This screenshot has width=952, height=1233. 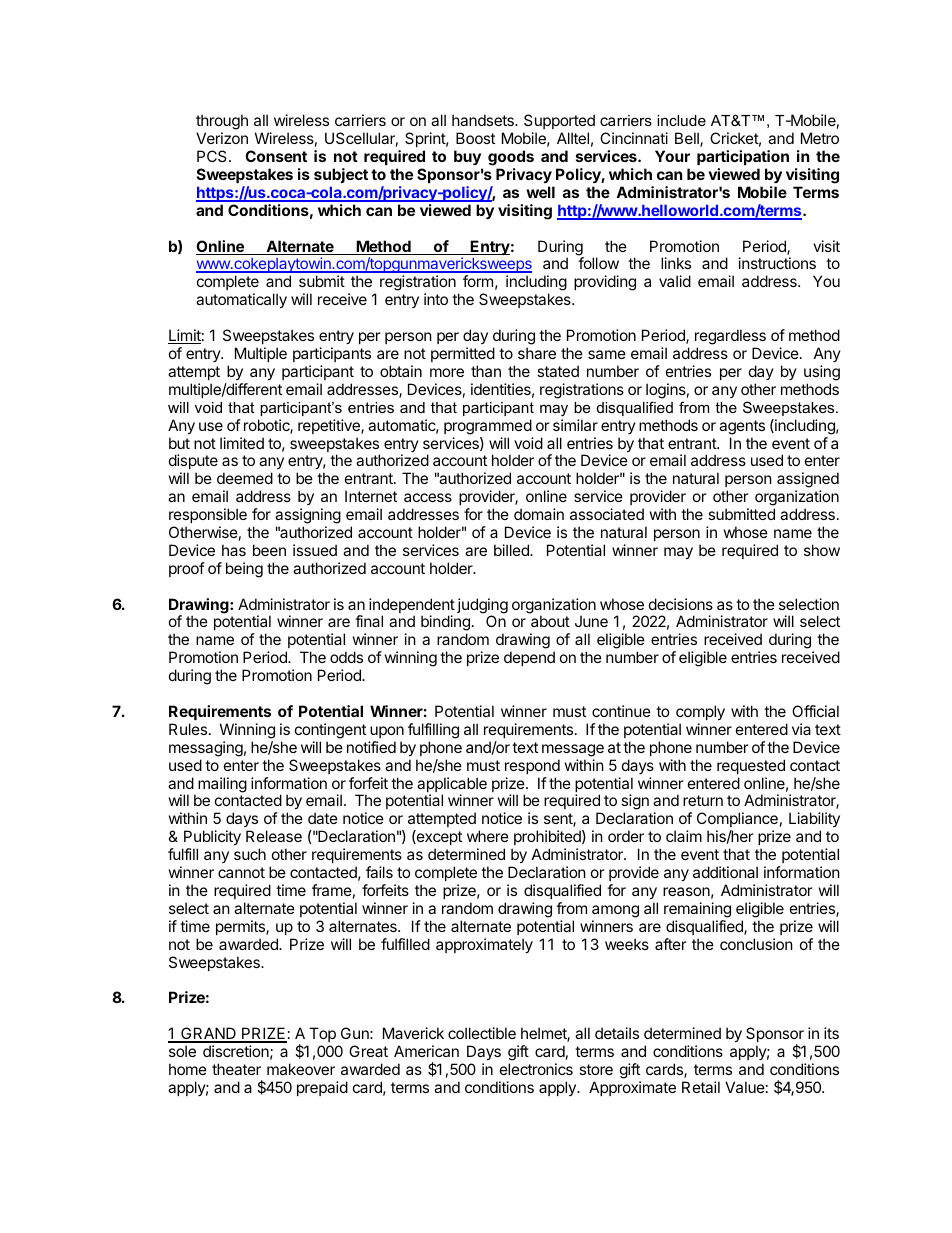 I want to click on share, so click(x=537, y=353).
